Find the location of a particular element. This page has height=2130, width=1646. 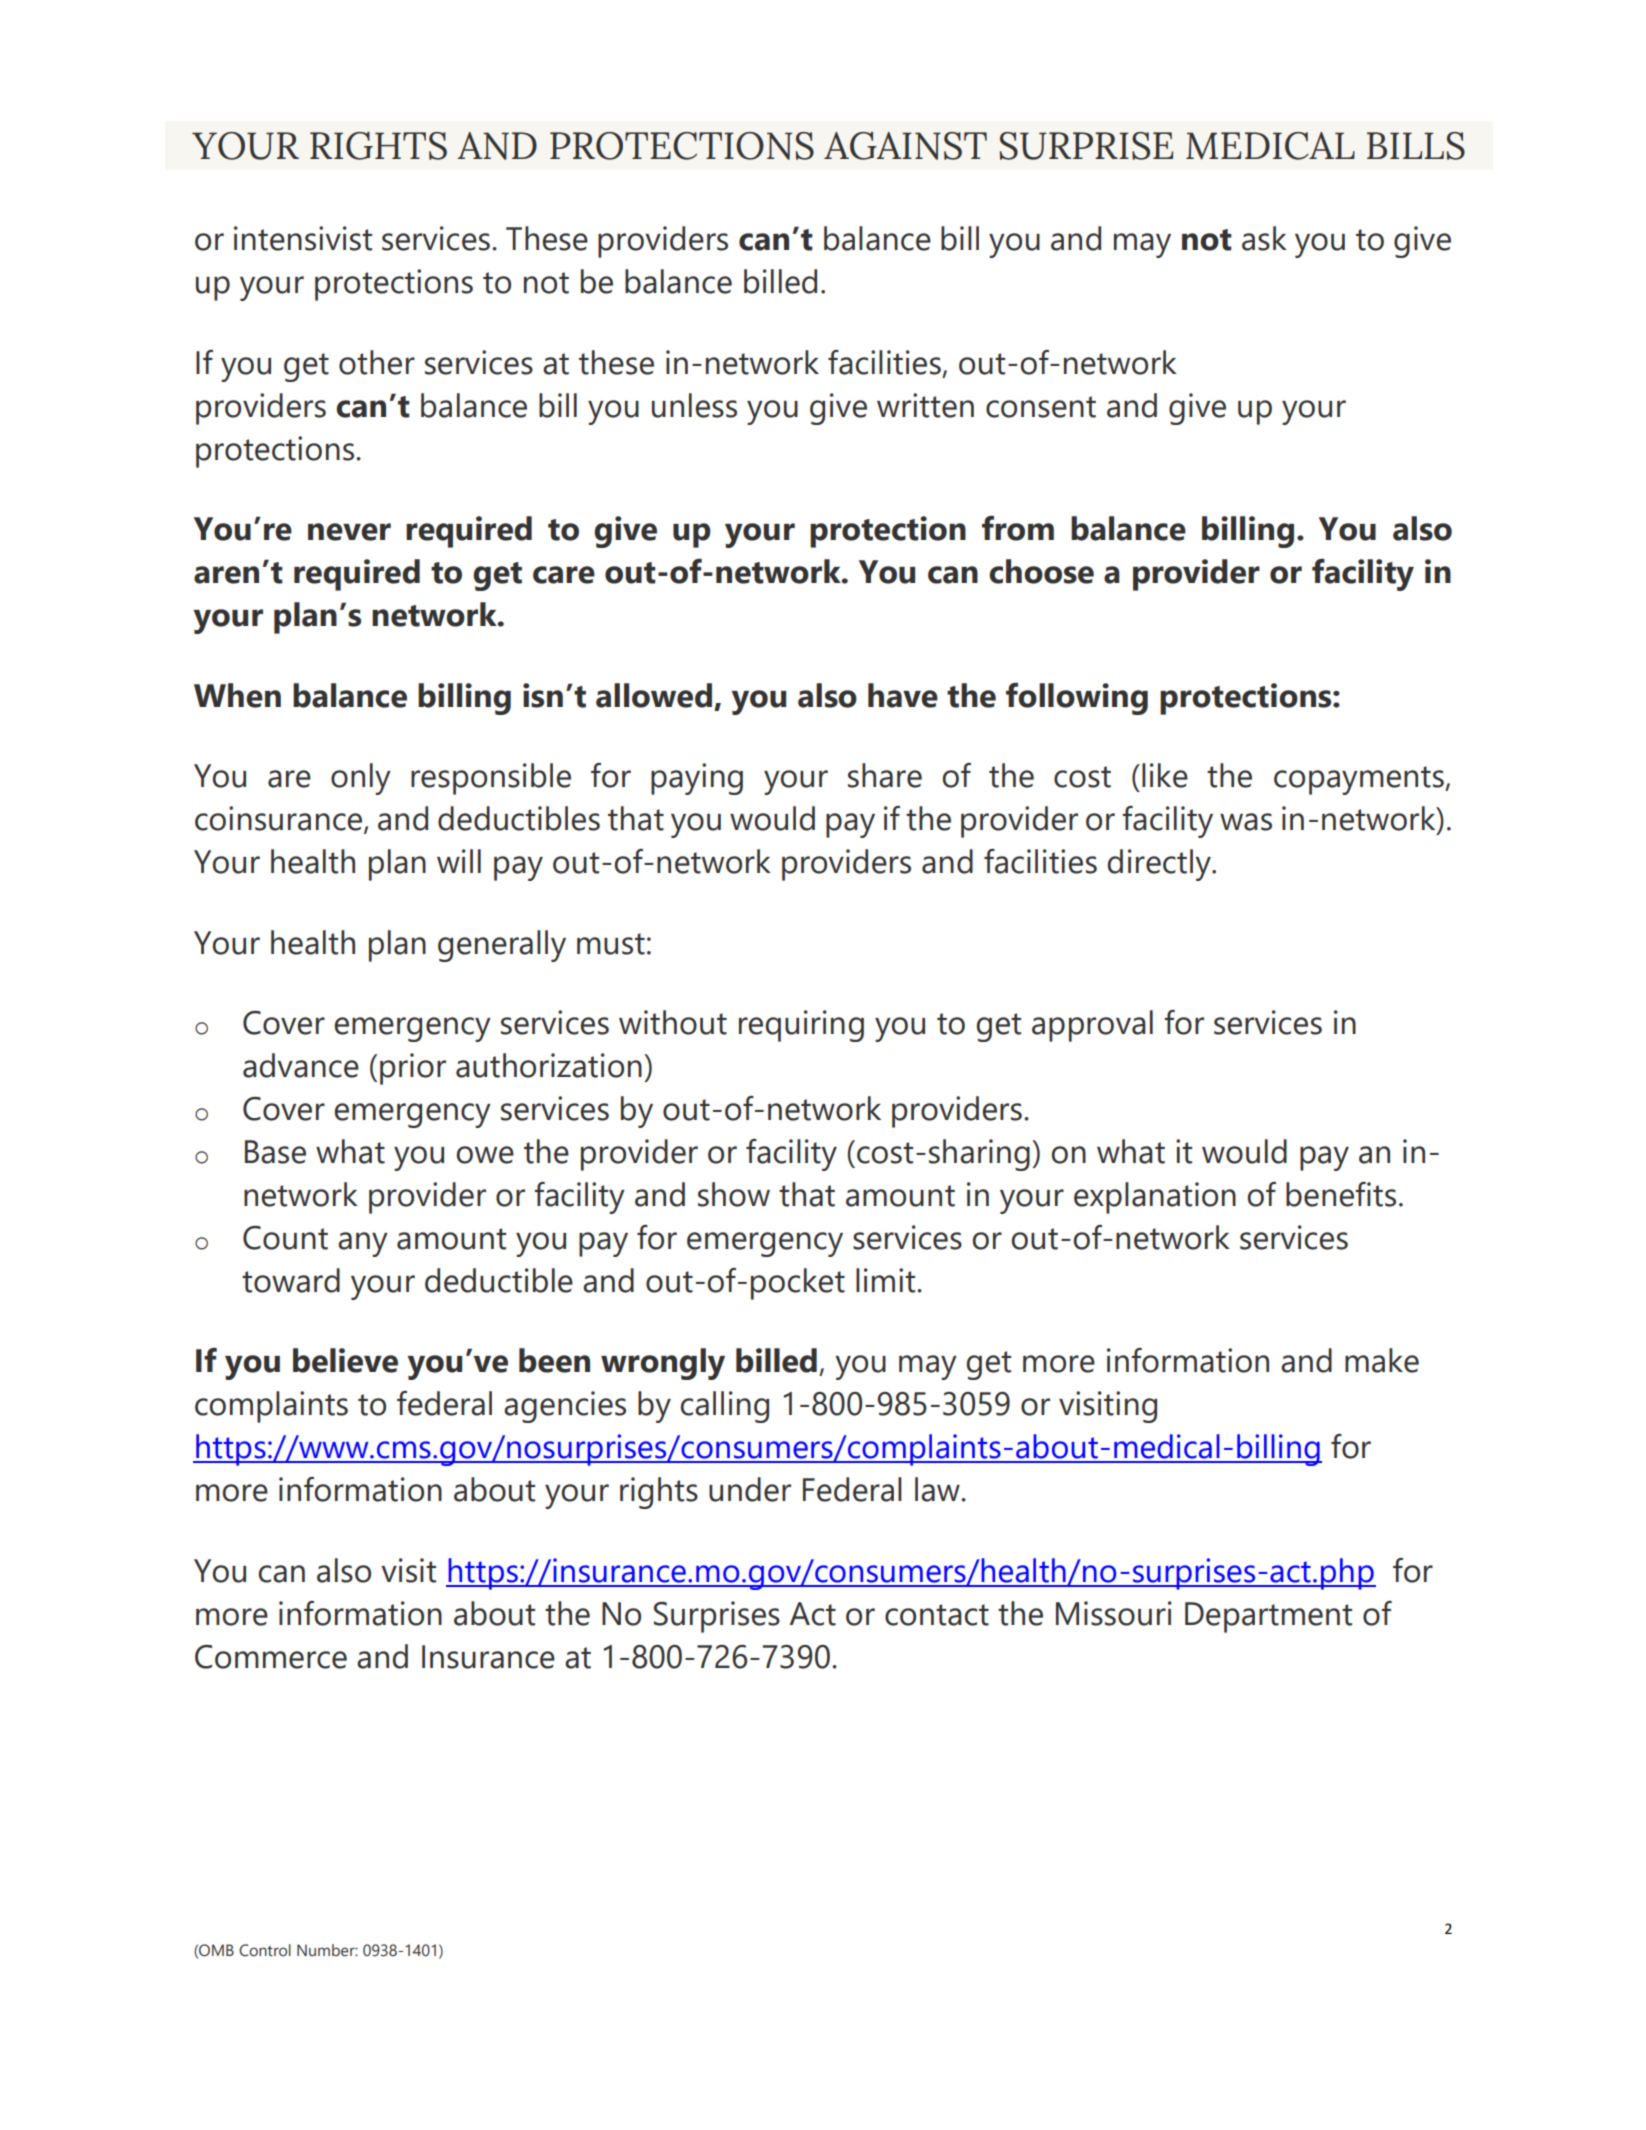

Control is located at coordinates (265, 1950).
